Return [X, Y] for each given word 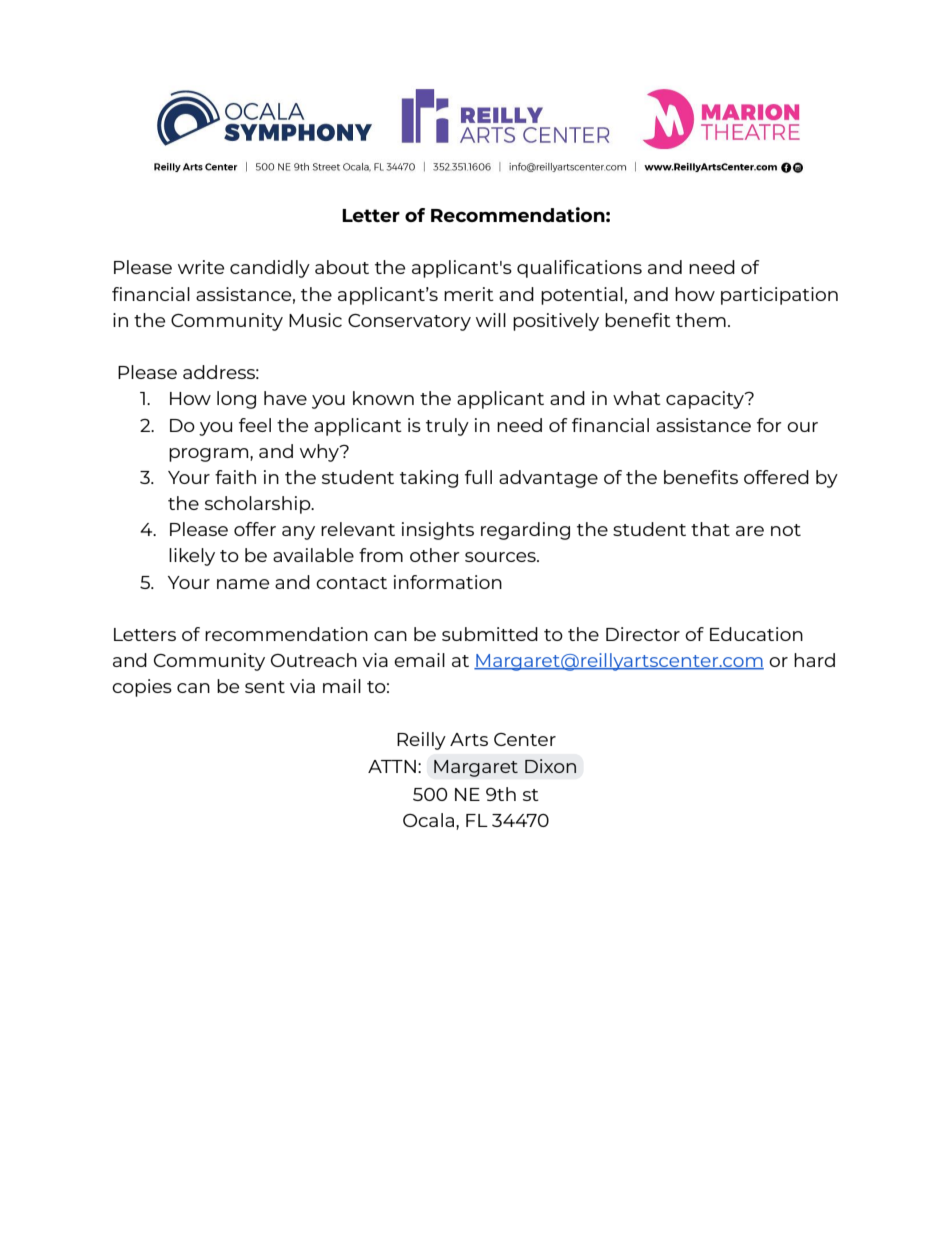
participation [779, 296]
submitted [490, 634]
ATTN [392, 766]
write [201, 267]
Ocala [428, 820]
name [243, 584]
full [478, 477]
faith [235, 477]
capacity [706, 400]
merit [469, 294]
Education [756, 634]
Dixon [550, 766]
